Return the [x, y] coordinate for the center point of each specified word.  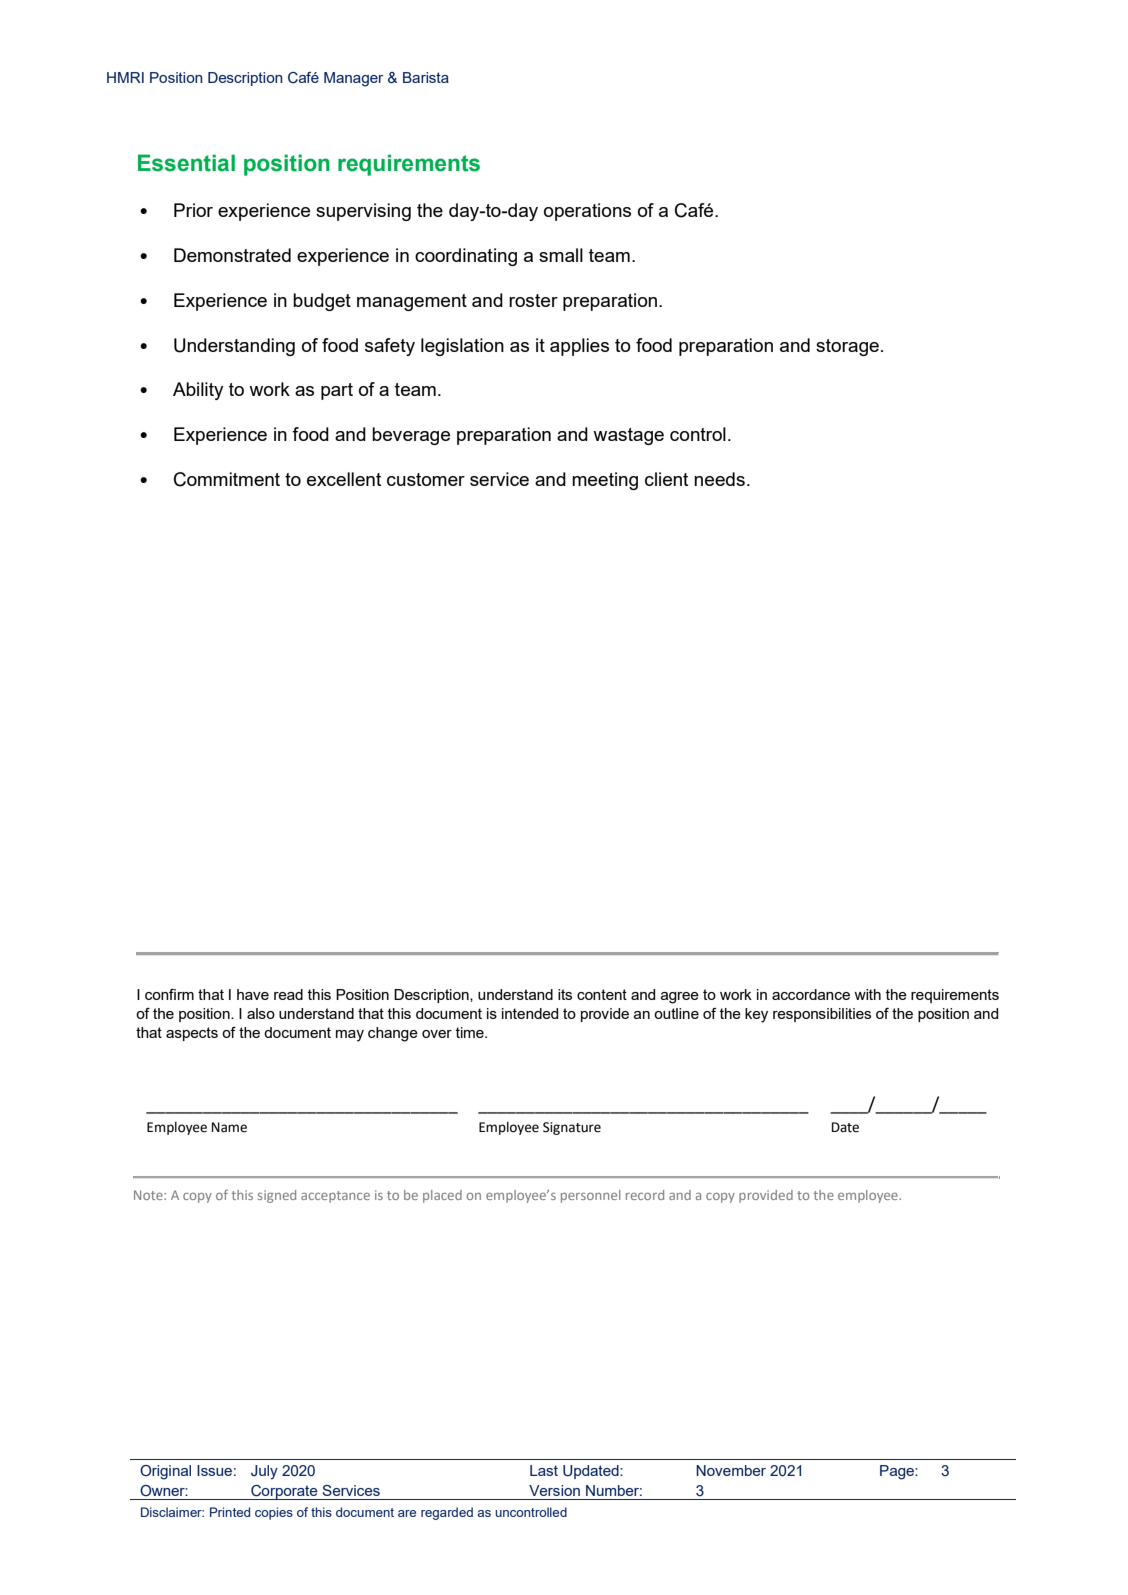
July [264, 1472]
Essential [186, 163]
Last [544, 1470]
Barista [426, 77]
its [565, 994]
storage [847, 347]
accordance [811, 994]
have [253, 994]
